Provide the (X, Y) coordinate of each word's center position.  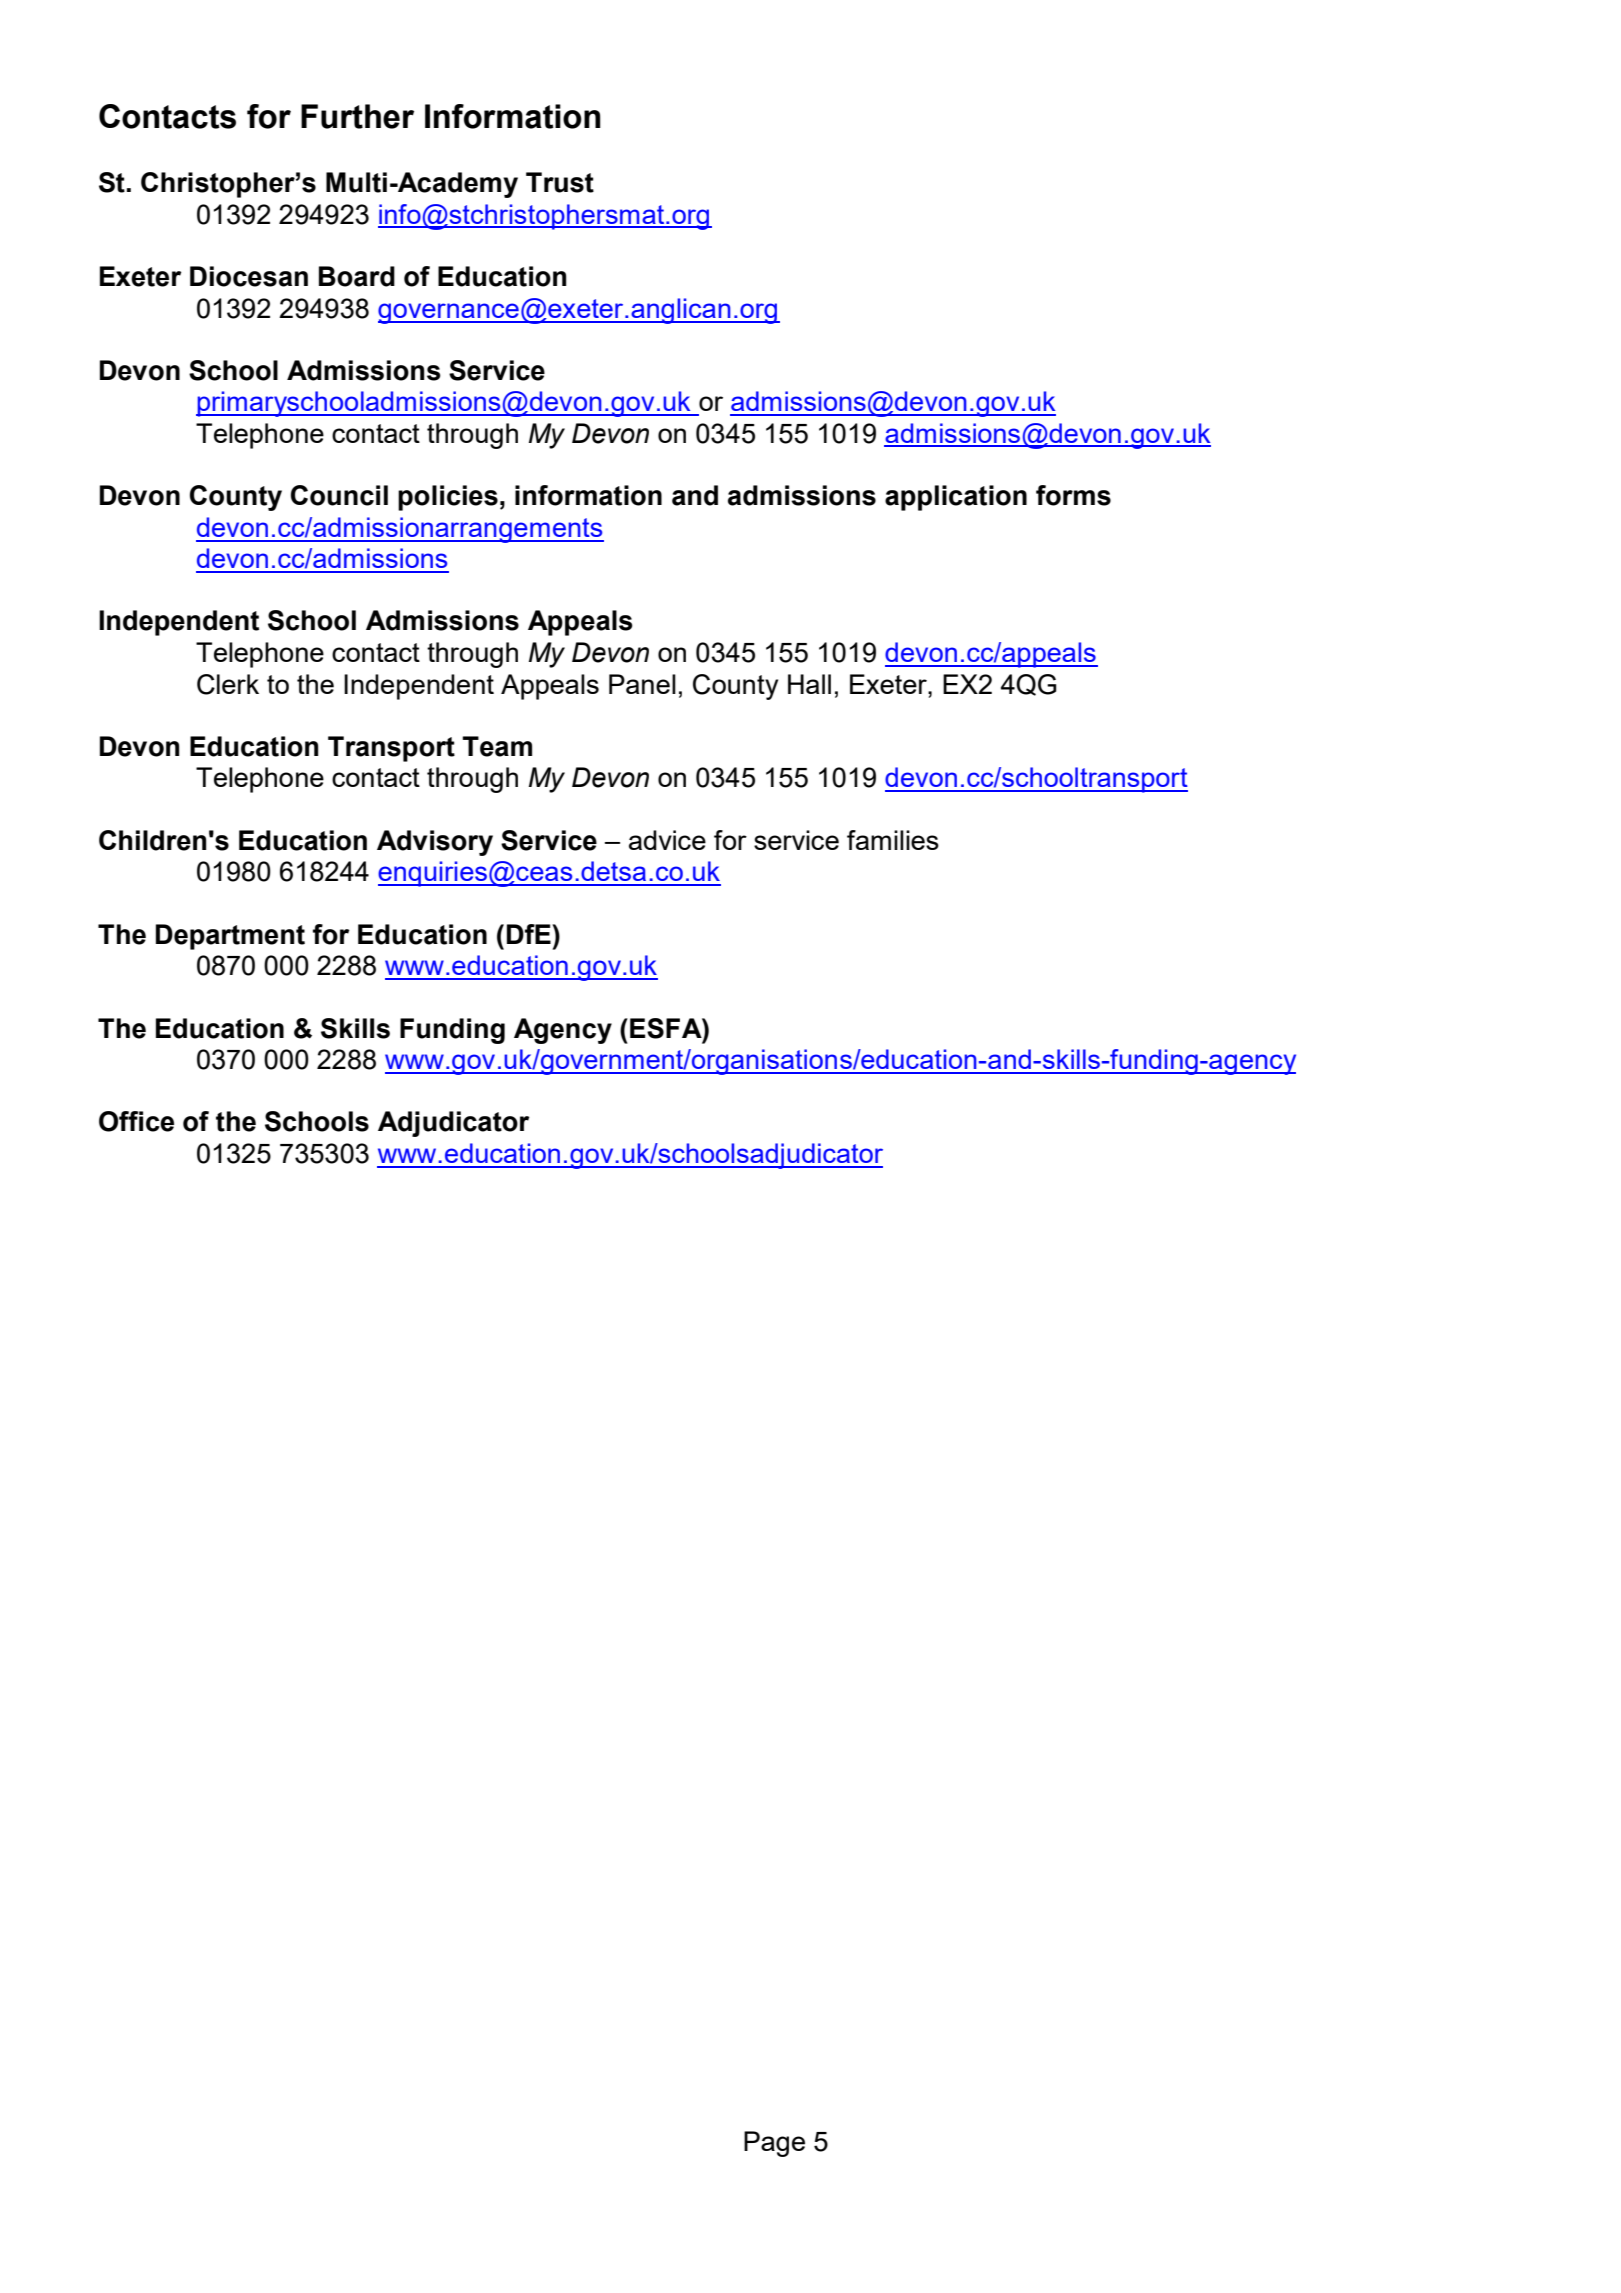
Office (136, 1121)
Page (774, 2144)
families (893, 840)
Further (357, 116)
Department (230, 937)
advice (667, 840)
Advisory (435, 843)
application (956, 498)
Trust (560, 182)
